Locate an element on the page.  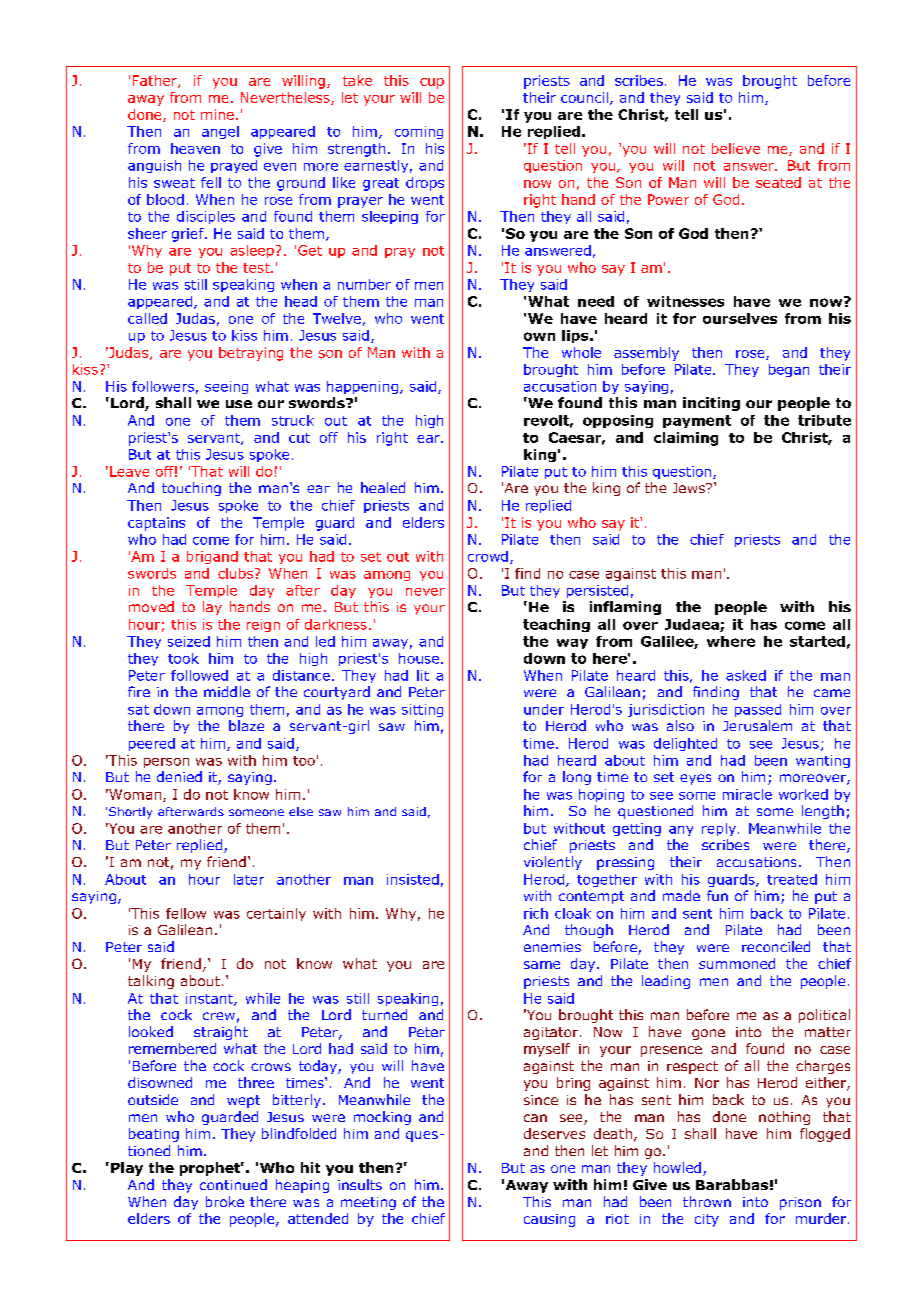
mine is located at coordinates (217, 114).
